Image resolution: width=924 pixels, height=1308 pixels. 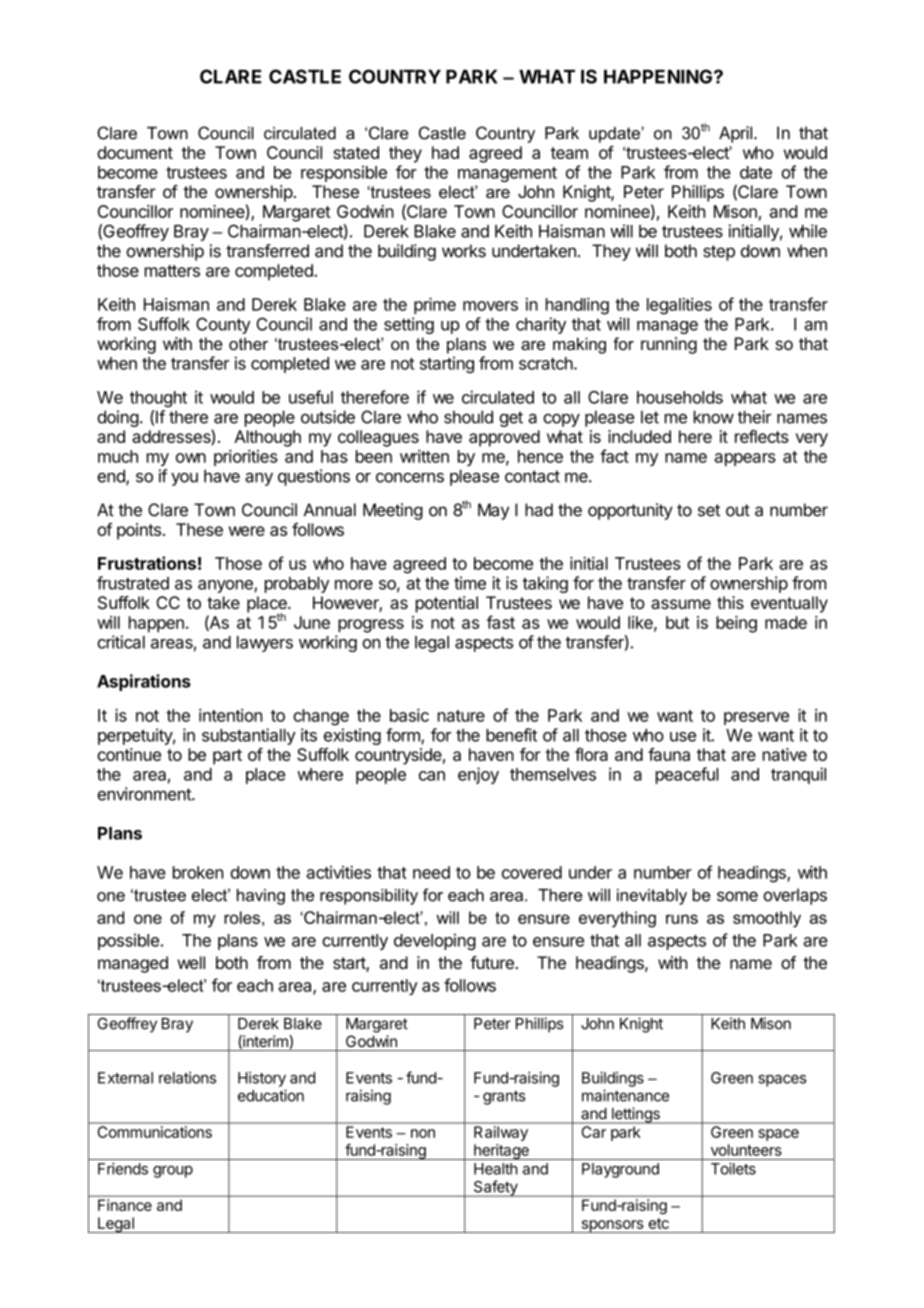 I want to click on April, so click(x=735, y=134).
